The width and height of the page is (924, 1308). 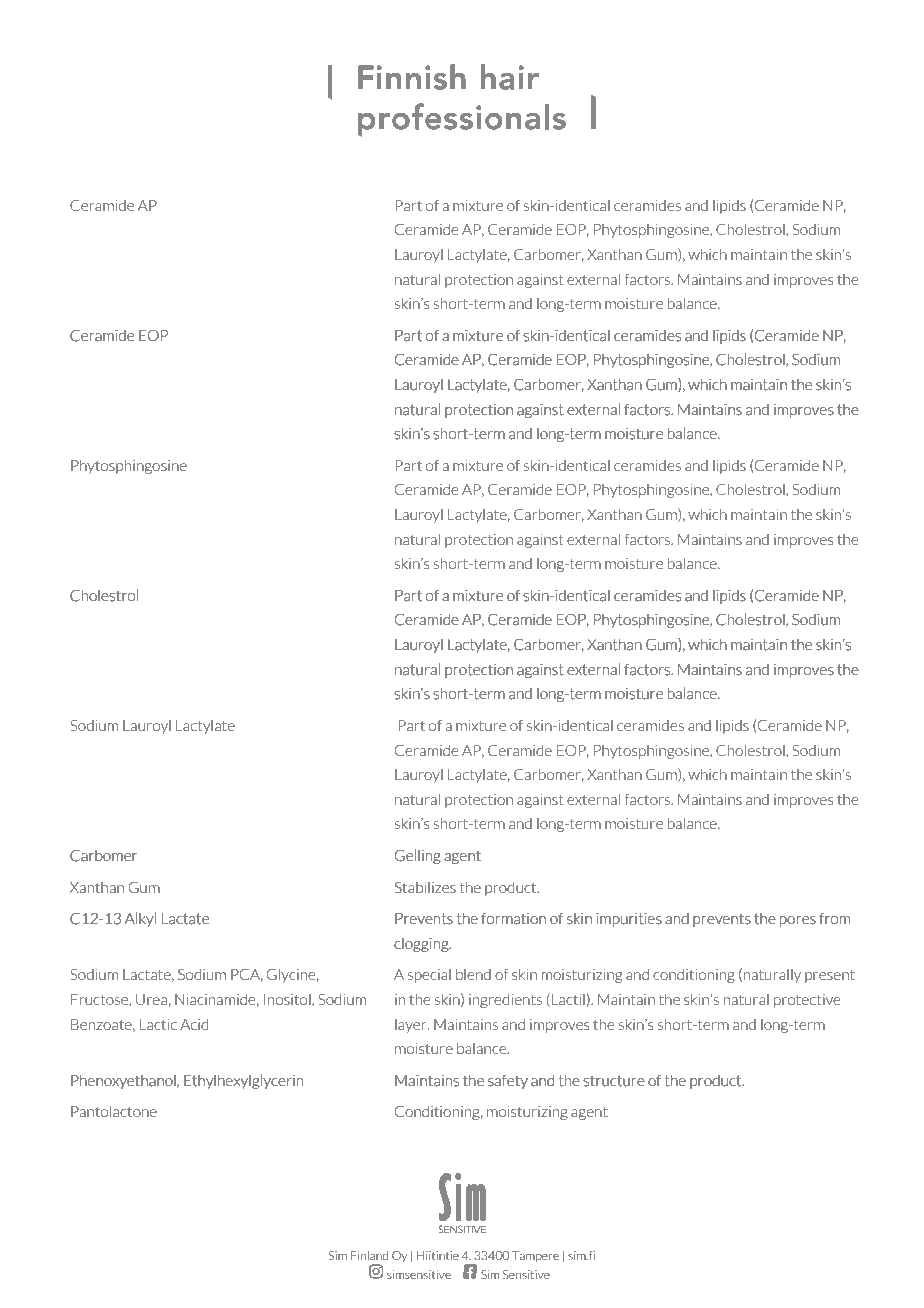 I want to click on pores, so click(x=798, y=921).
